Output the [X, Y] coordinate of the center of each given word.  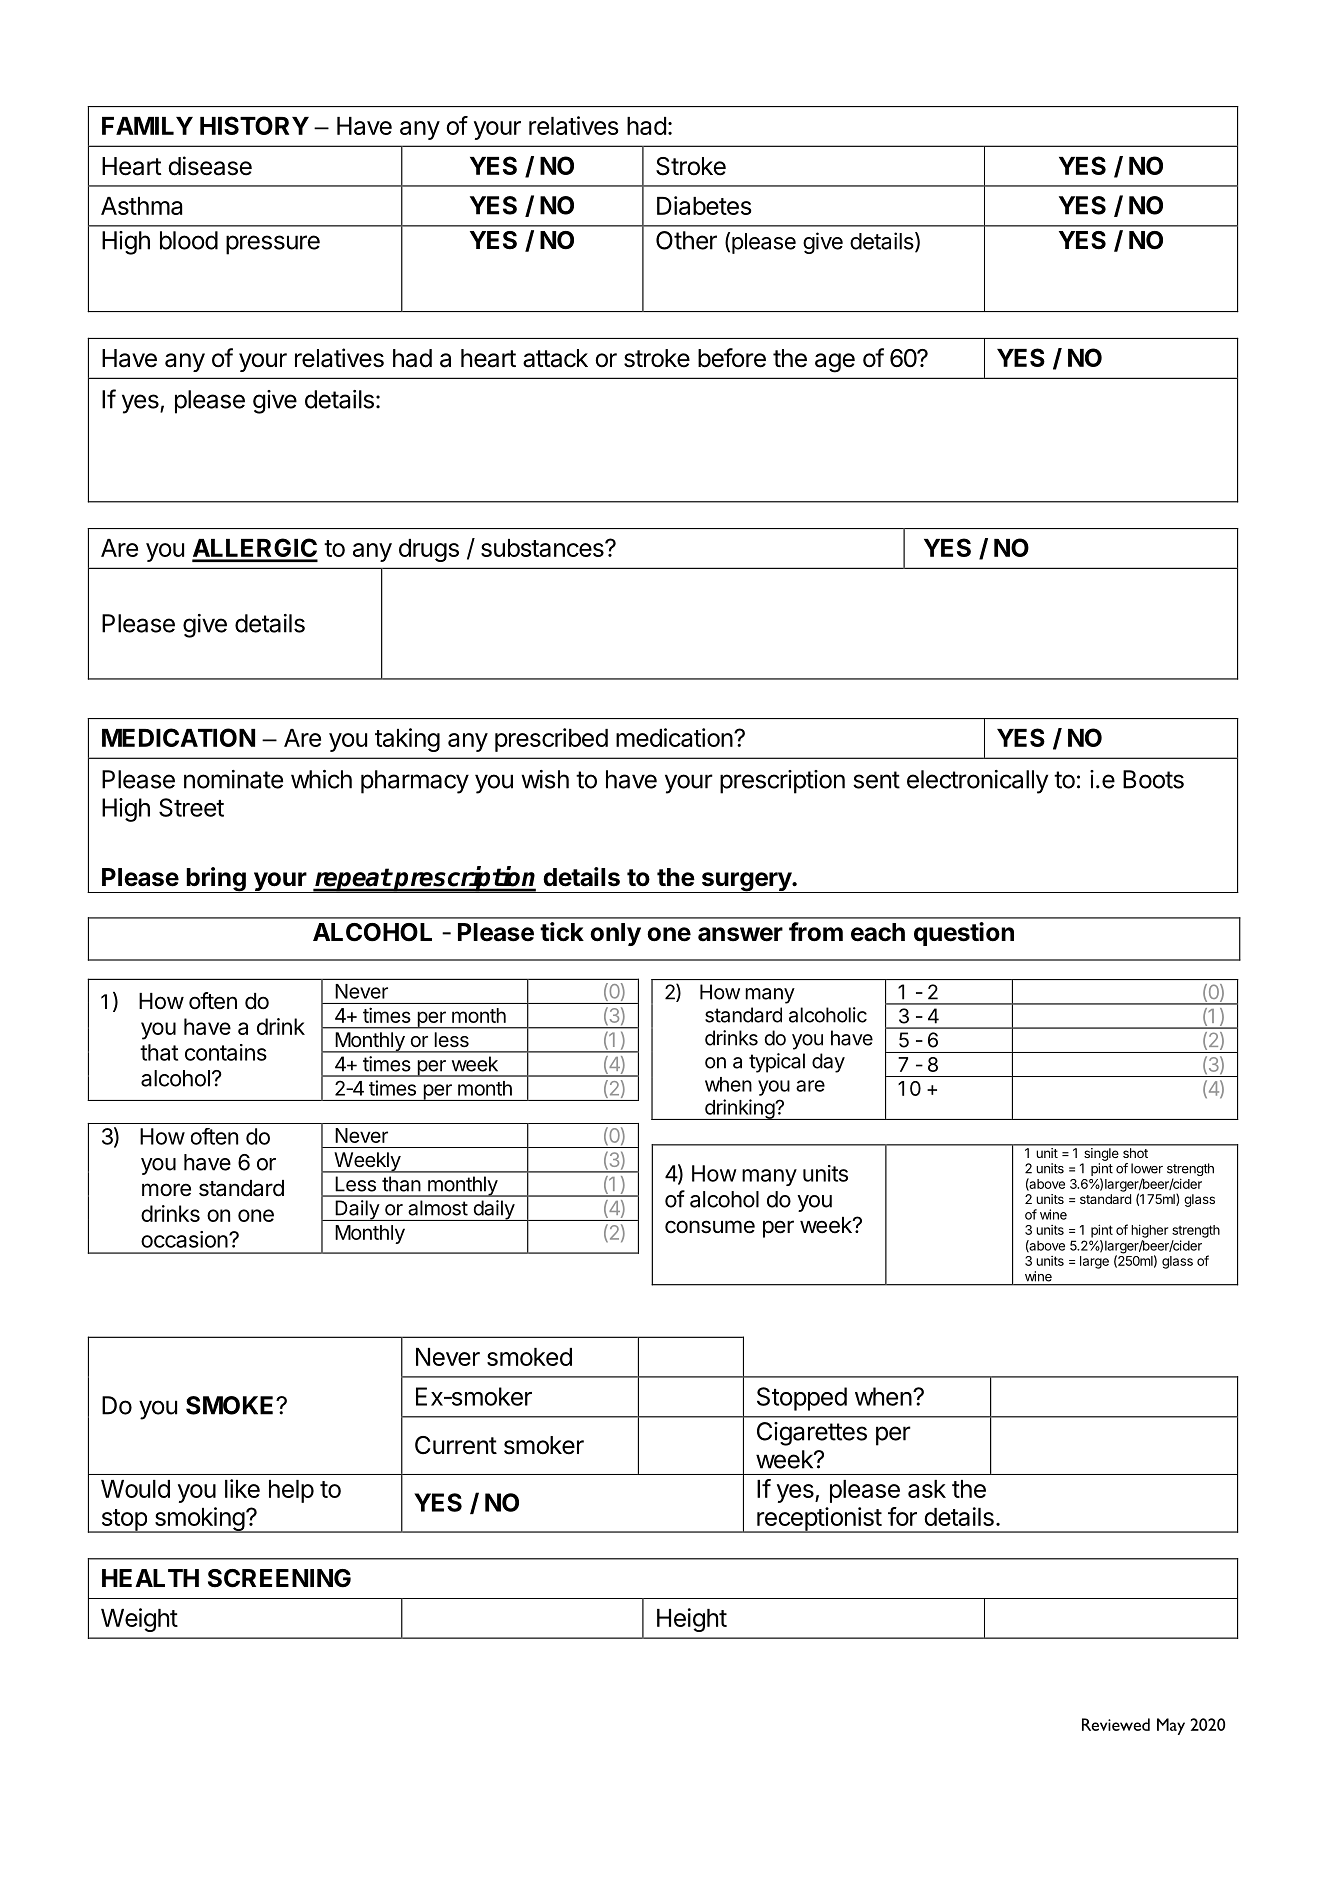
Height [692, 1620]
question [964, 934]
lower [1147, 1168]
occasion [184, 1239]
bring [216, 880]
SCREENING [279, 1578]
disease [210, 166]
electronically [977, 782]
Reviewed [1116, 1724]
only [615, 934]
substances [543, 548]
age [835, 363]
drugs [429, 550]
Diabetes [704, 205]
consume [710, 1227]
